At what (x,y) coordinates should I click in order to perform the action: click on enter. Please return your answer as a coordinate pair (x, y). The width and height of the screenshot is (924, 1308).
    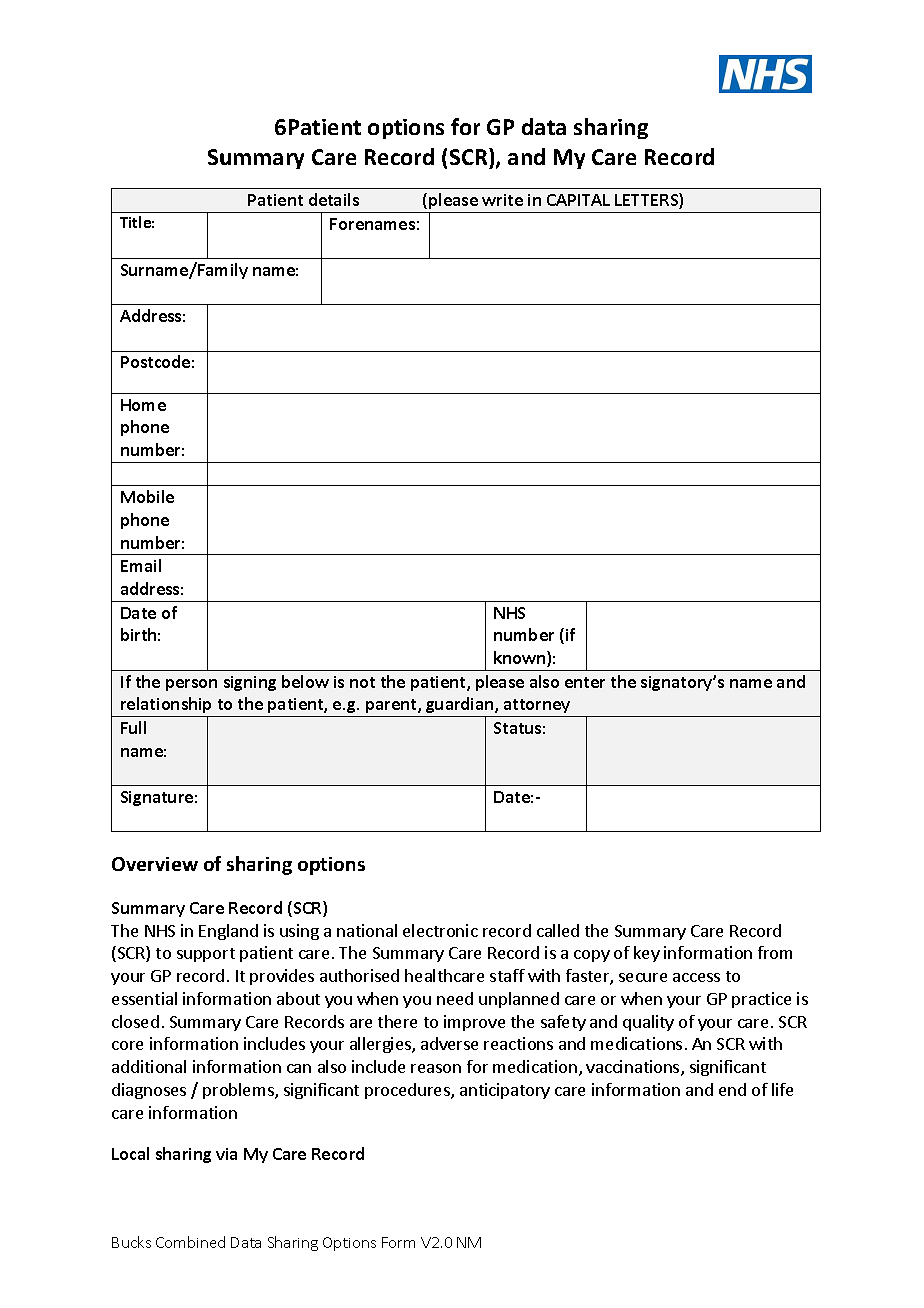
    Looking at the image, I should click on (585, 682).
